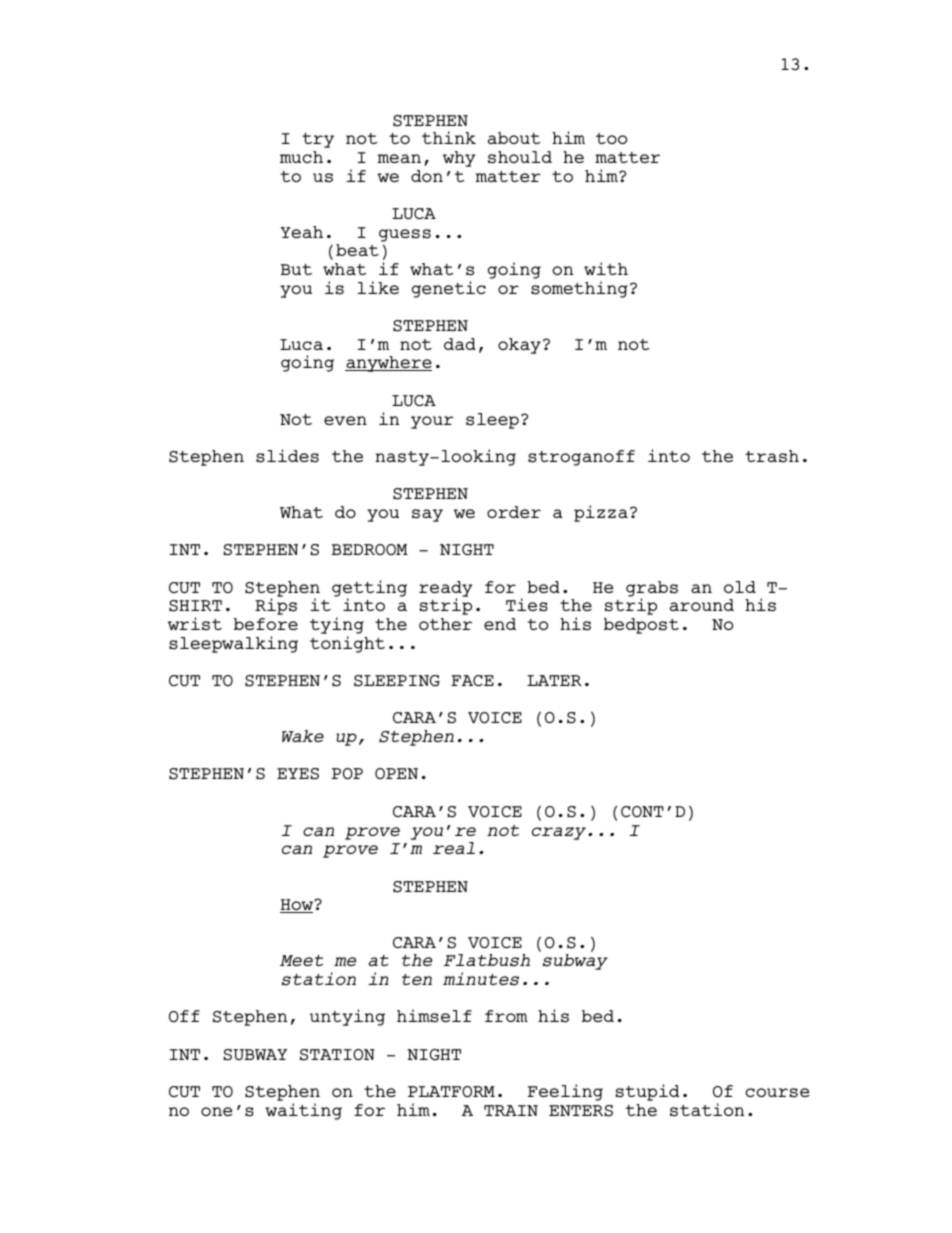 The height and width of the screenshot is (1233, 952). Describe the element at coordinates (301, 157) in the screenshot. I see `much` at that location.
